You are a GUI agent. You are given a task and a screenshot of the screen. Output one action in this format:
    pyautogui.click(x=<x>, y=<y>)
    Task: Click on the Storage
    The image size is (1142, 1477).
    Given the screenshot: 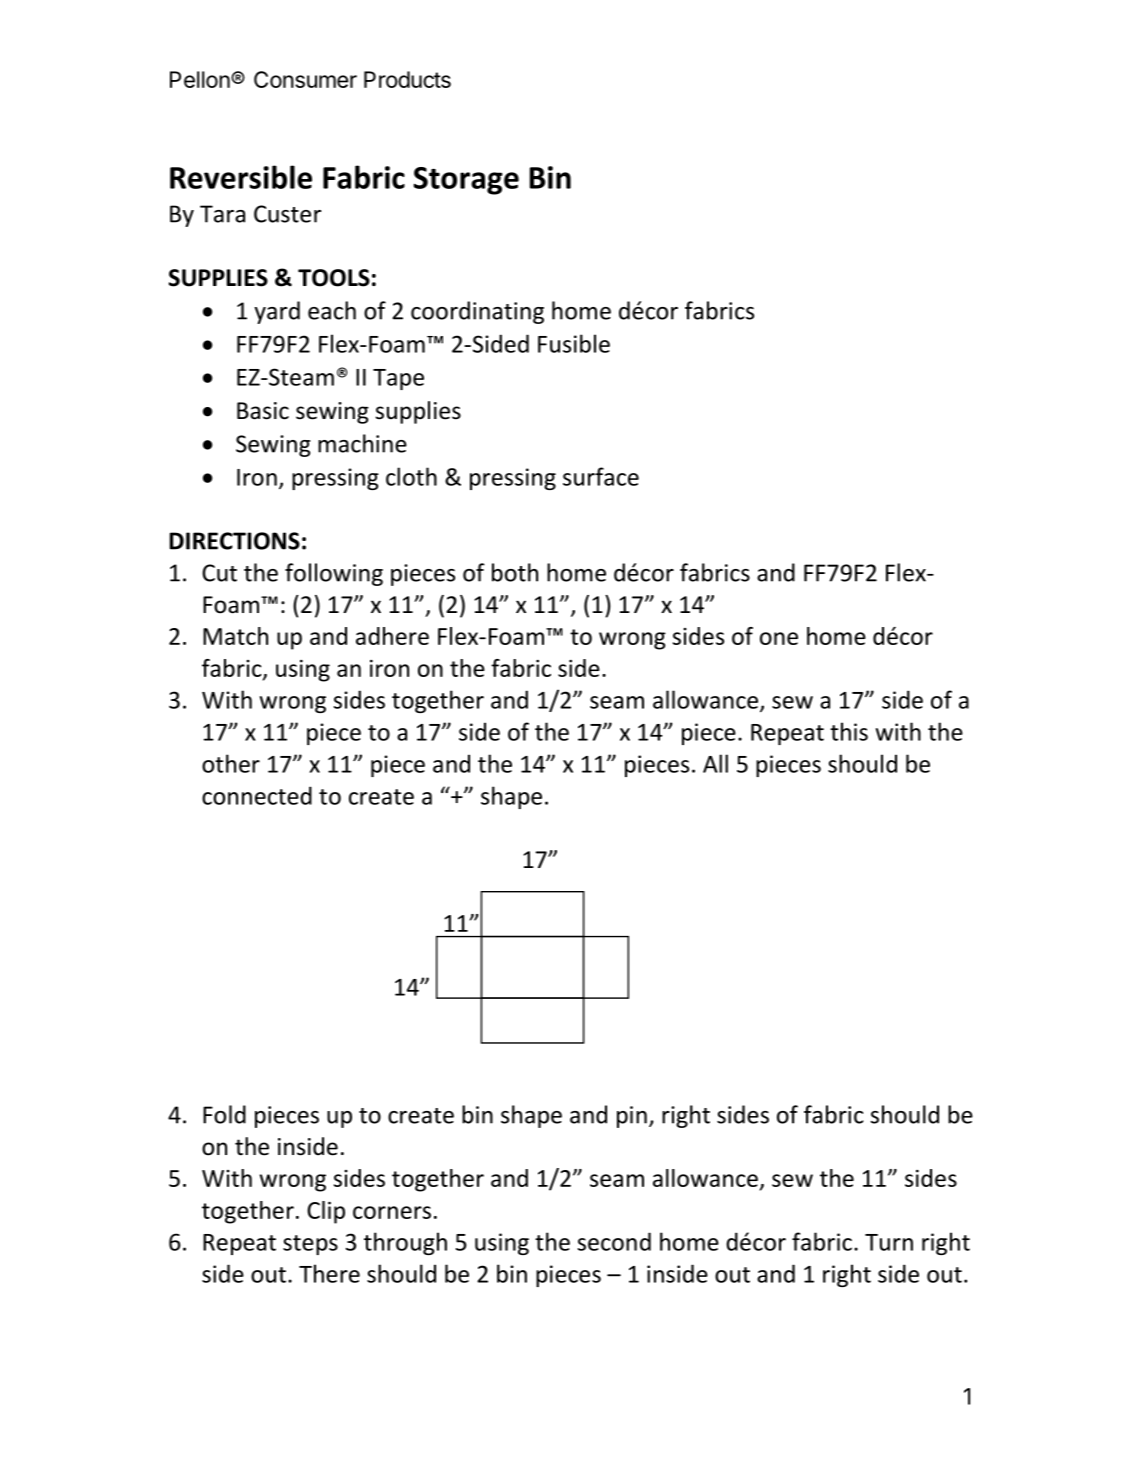 What is the action you would take?
    pyautogui.click(x=466, y=181)
